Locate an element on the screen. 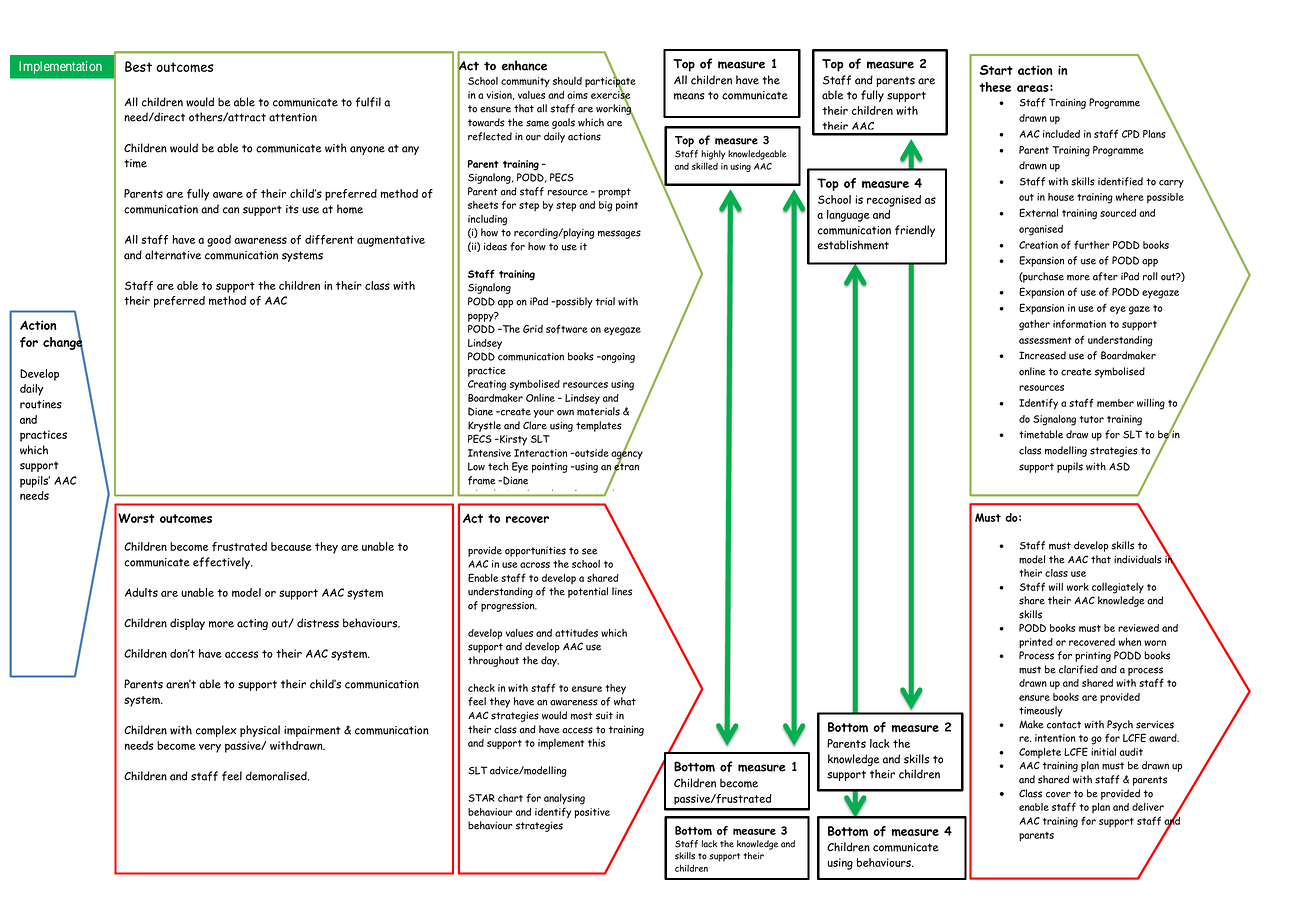  these is located at coordinates (995, 87).
